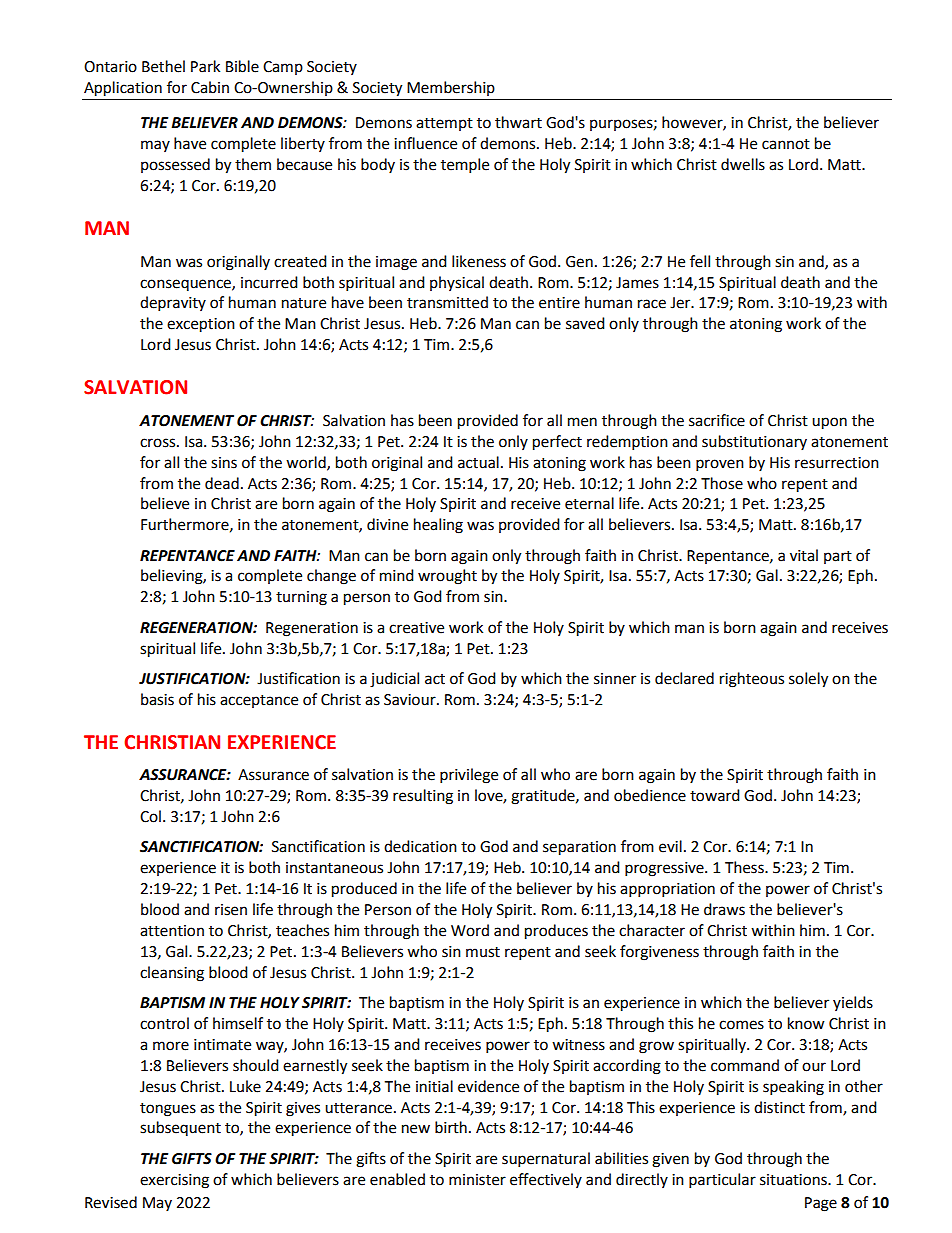  I want to click on creative, so click(416, 628).
